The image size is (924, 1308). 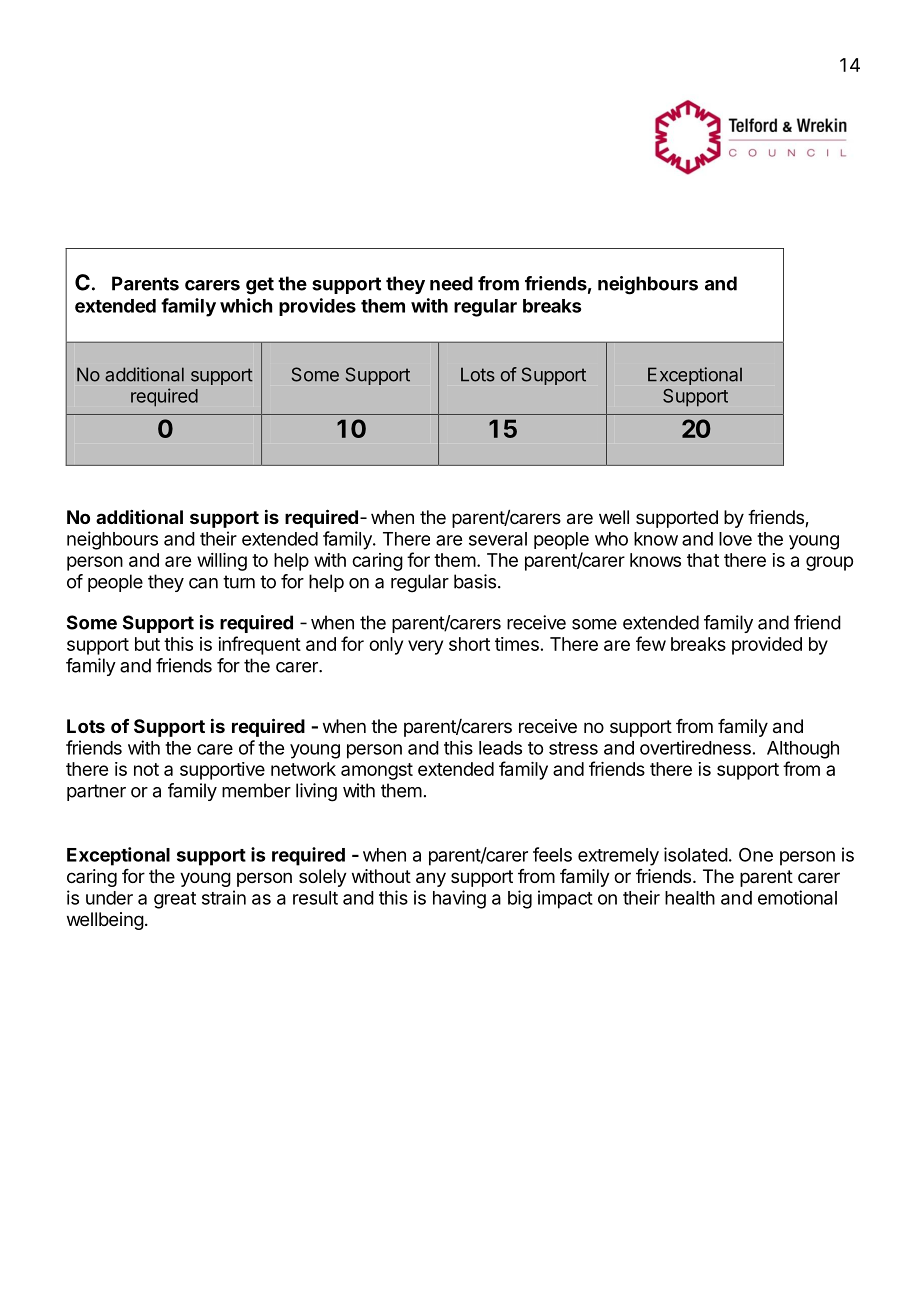 I want to click on basis, so click(x=475, y=581).
